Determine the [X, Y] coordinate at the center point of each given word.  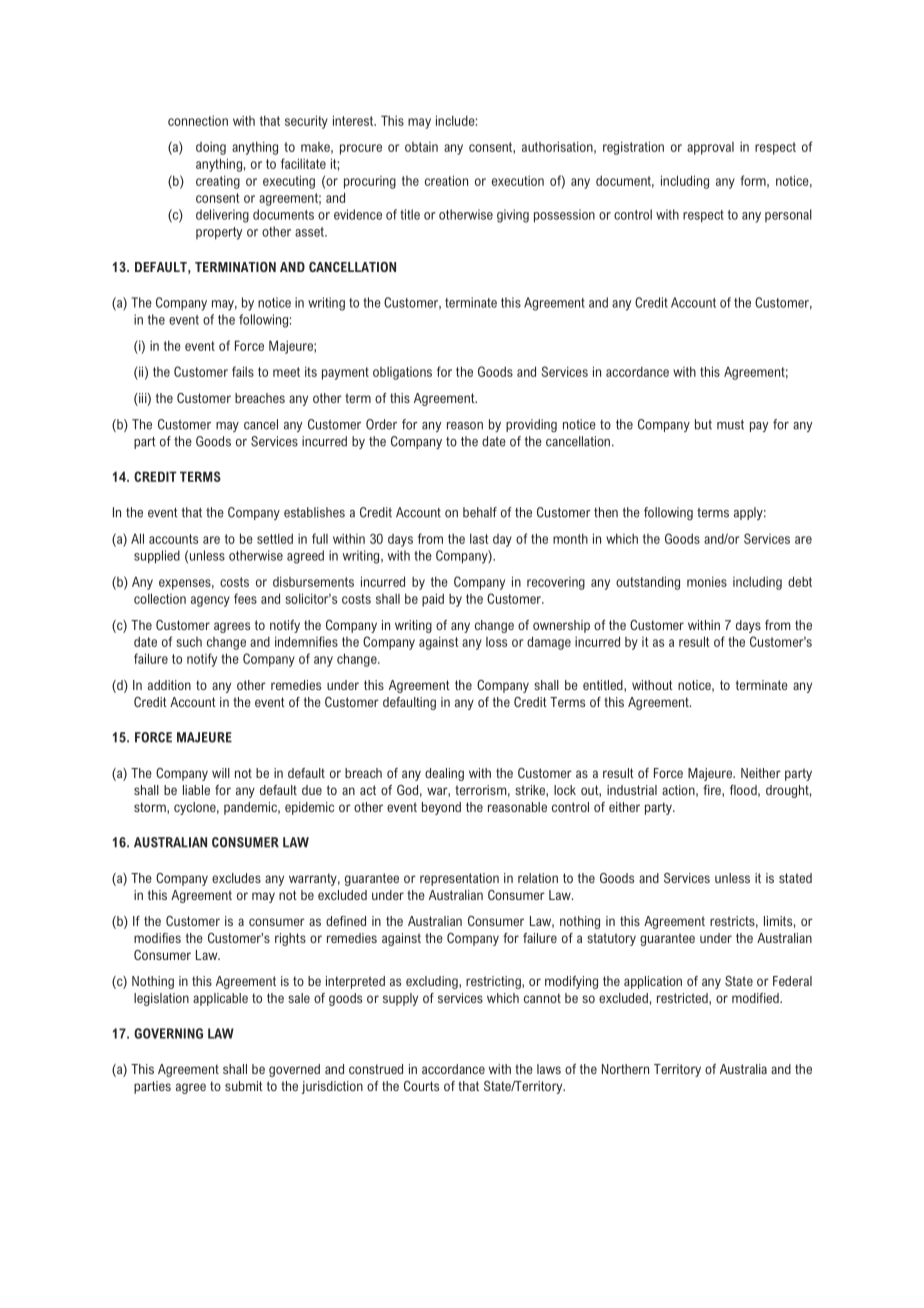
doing [211, 148]
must [730, 424]
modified [756, 998]
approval [710, 148]
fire [713, 791]
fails [243, 371]
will [221, 773]
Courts [421, 1086]
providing [531, 425]
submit [244, 1086]
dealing [444, 774]
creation [446, 180]
